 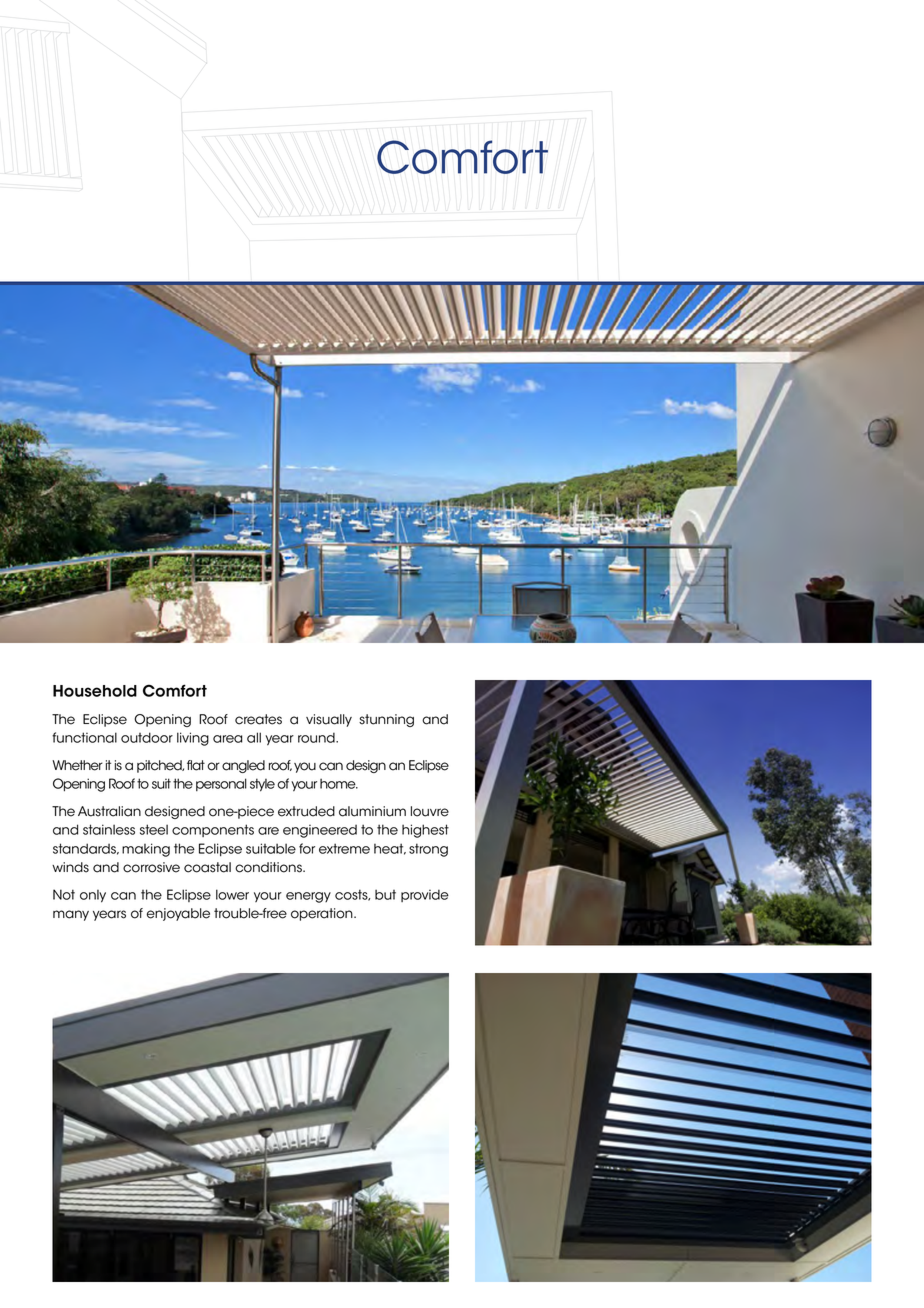 I want to click on area, so click(x=228, y=739).
